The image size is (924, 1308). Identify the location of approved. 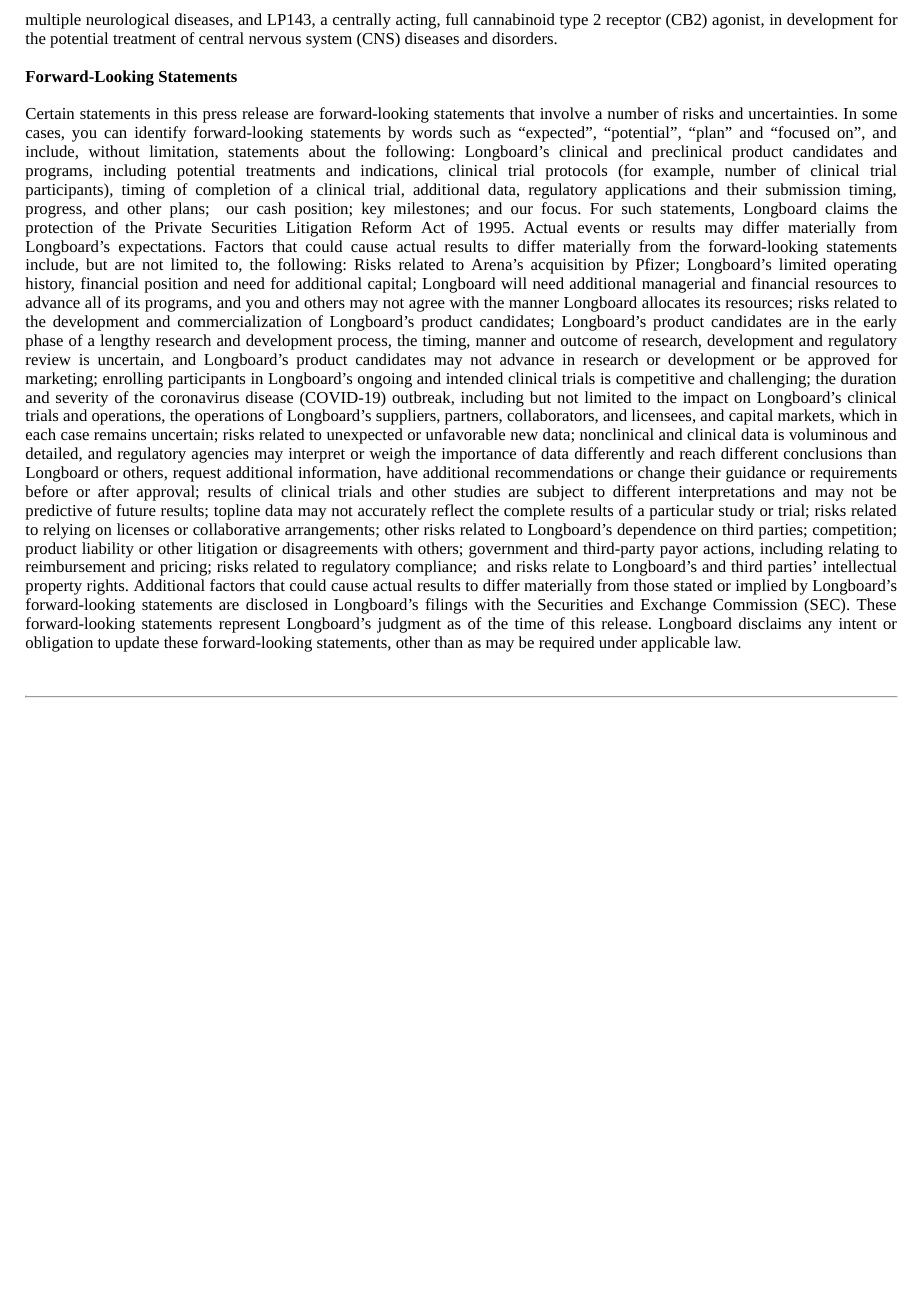
(839, 361).
